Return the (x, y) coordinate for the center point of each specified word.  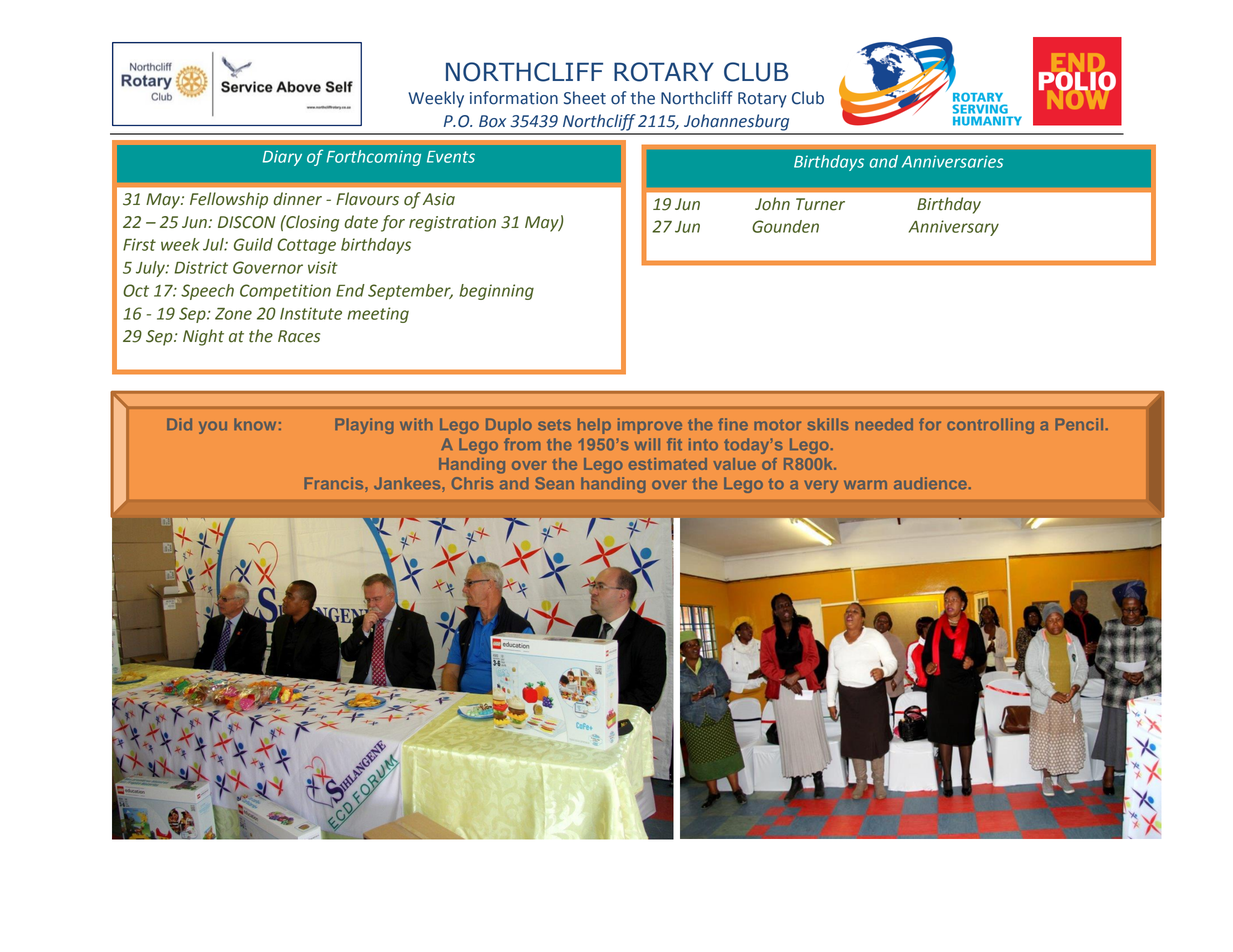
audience (930, 483)
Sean (554, 483)
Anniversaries (952, 161)
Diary (282, 158)
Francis (335, 483)
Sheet (585, 98)
